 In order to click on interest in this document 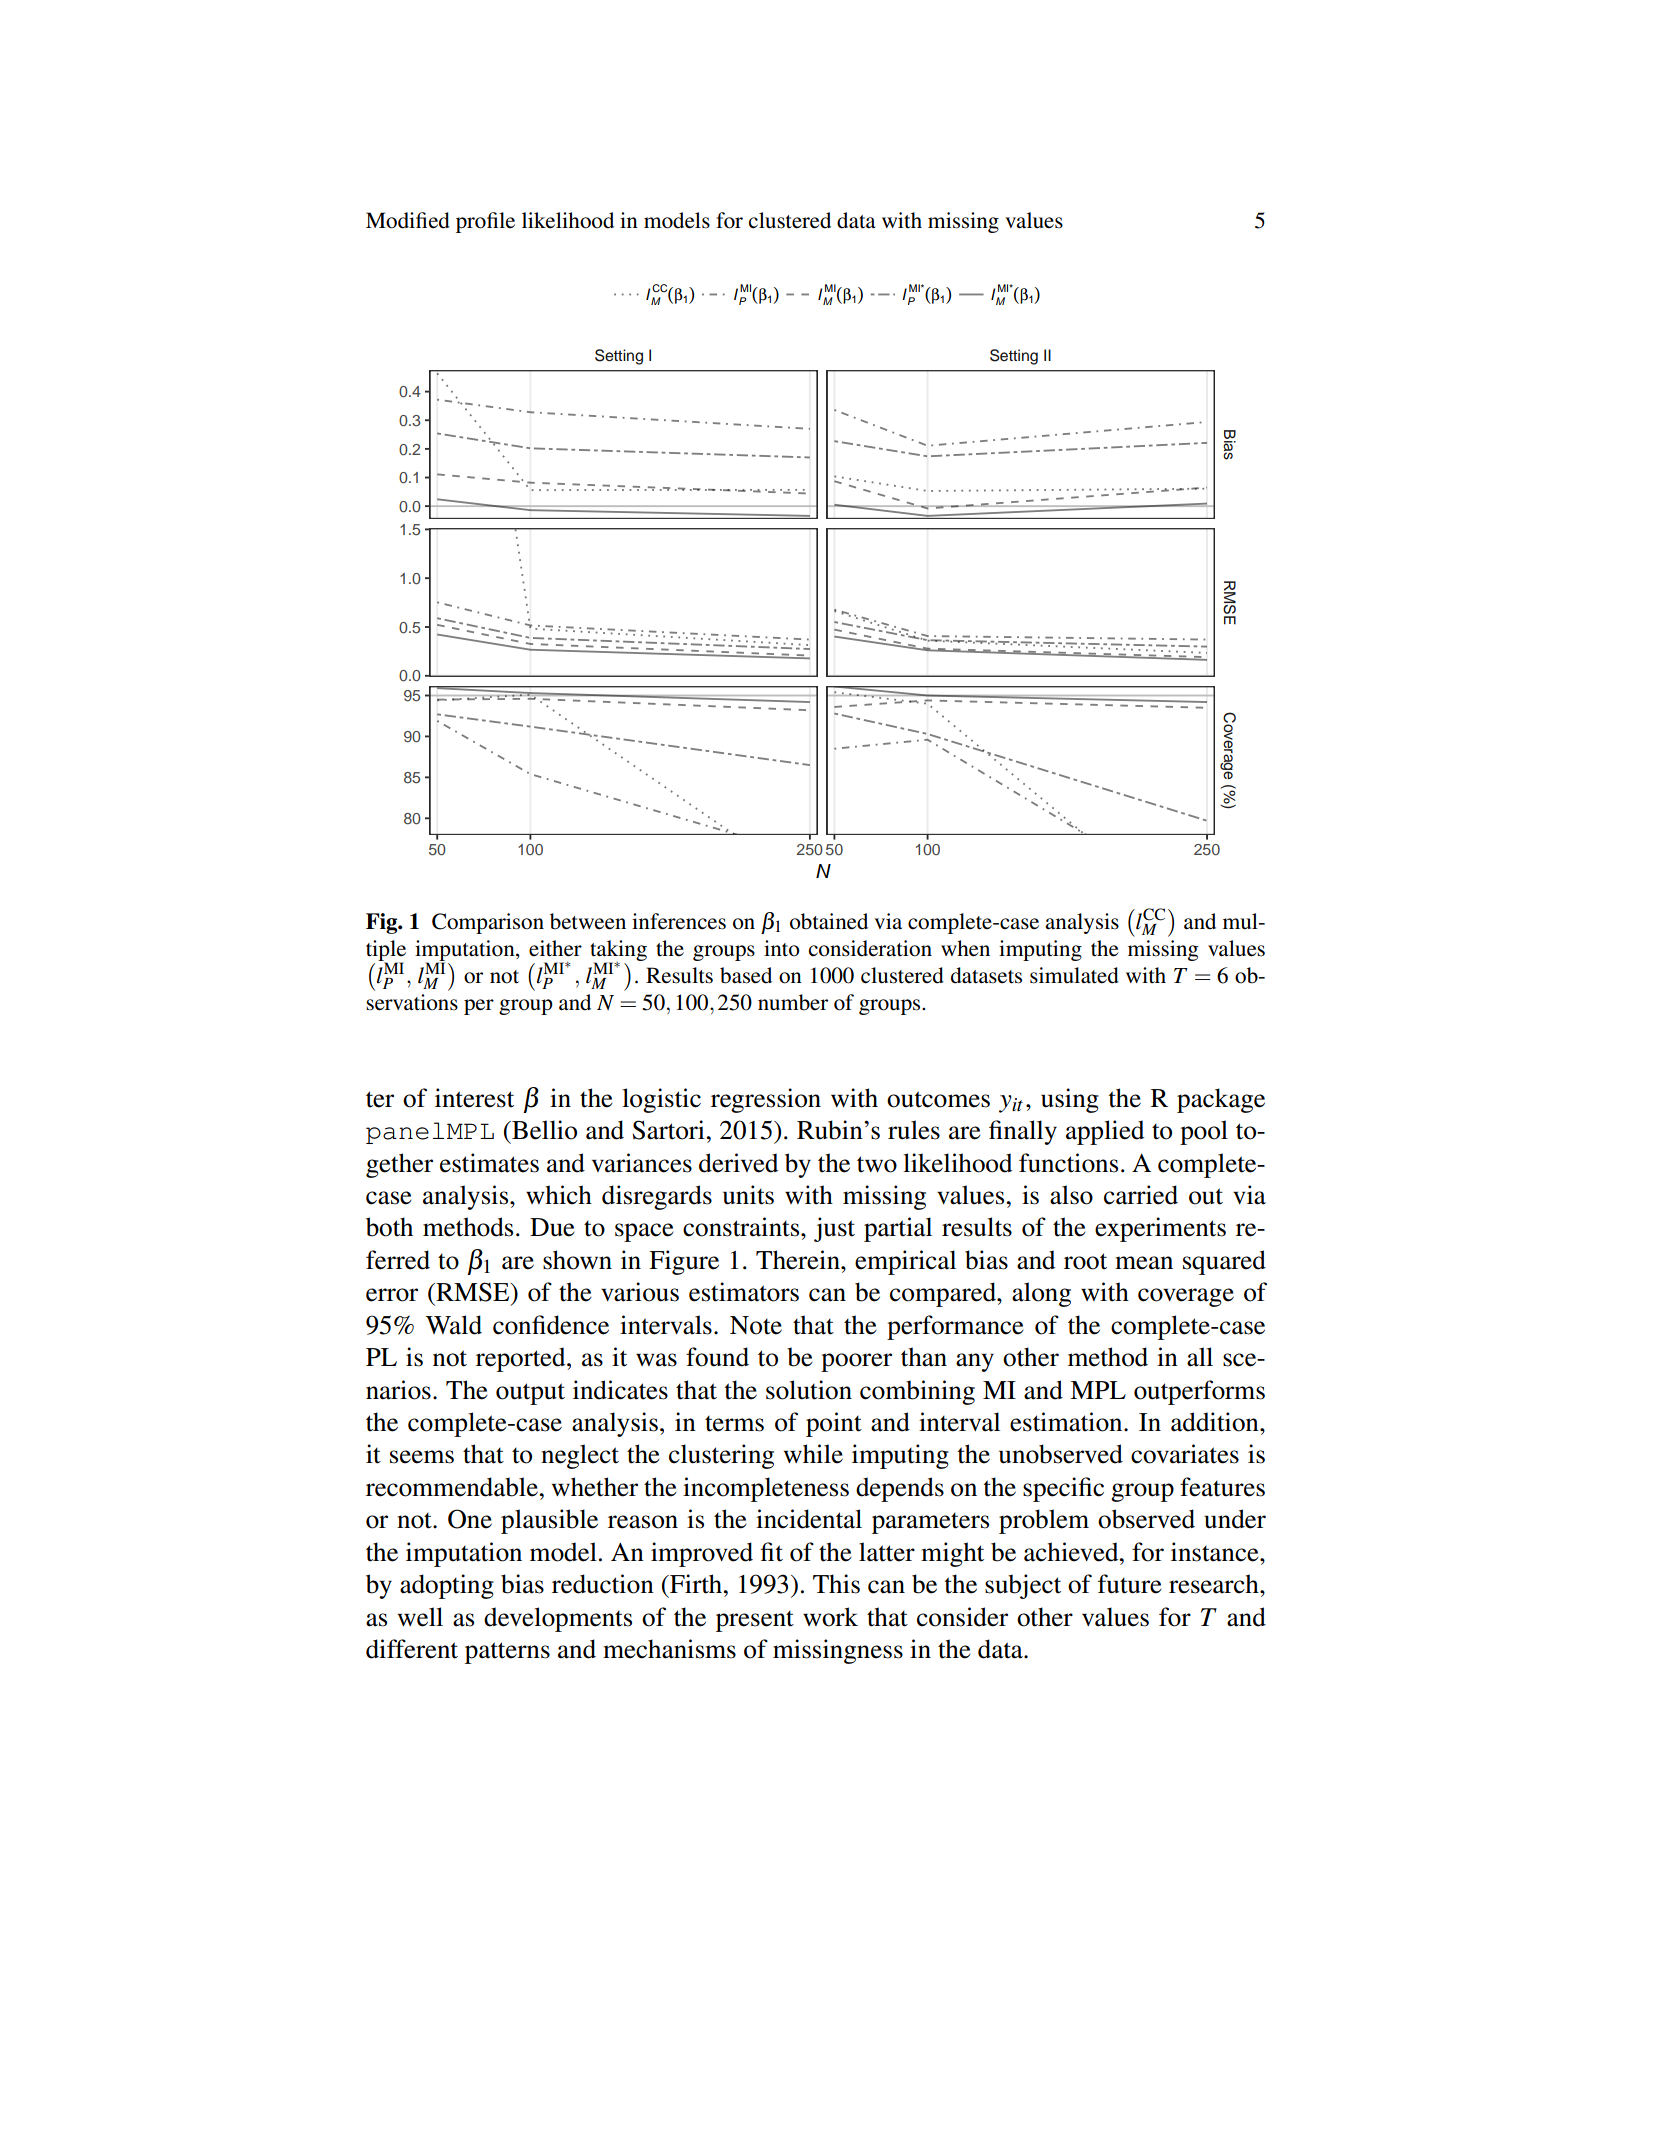, I will do `click(474, 1098)`.
